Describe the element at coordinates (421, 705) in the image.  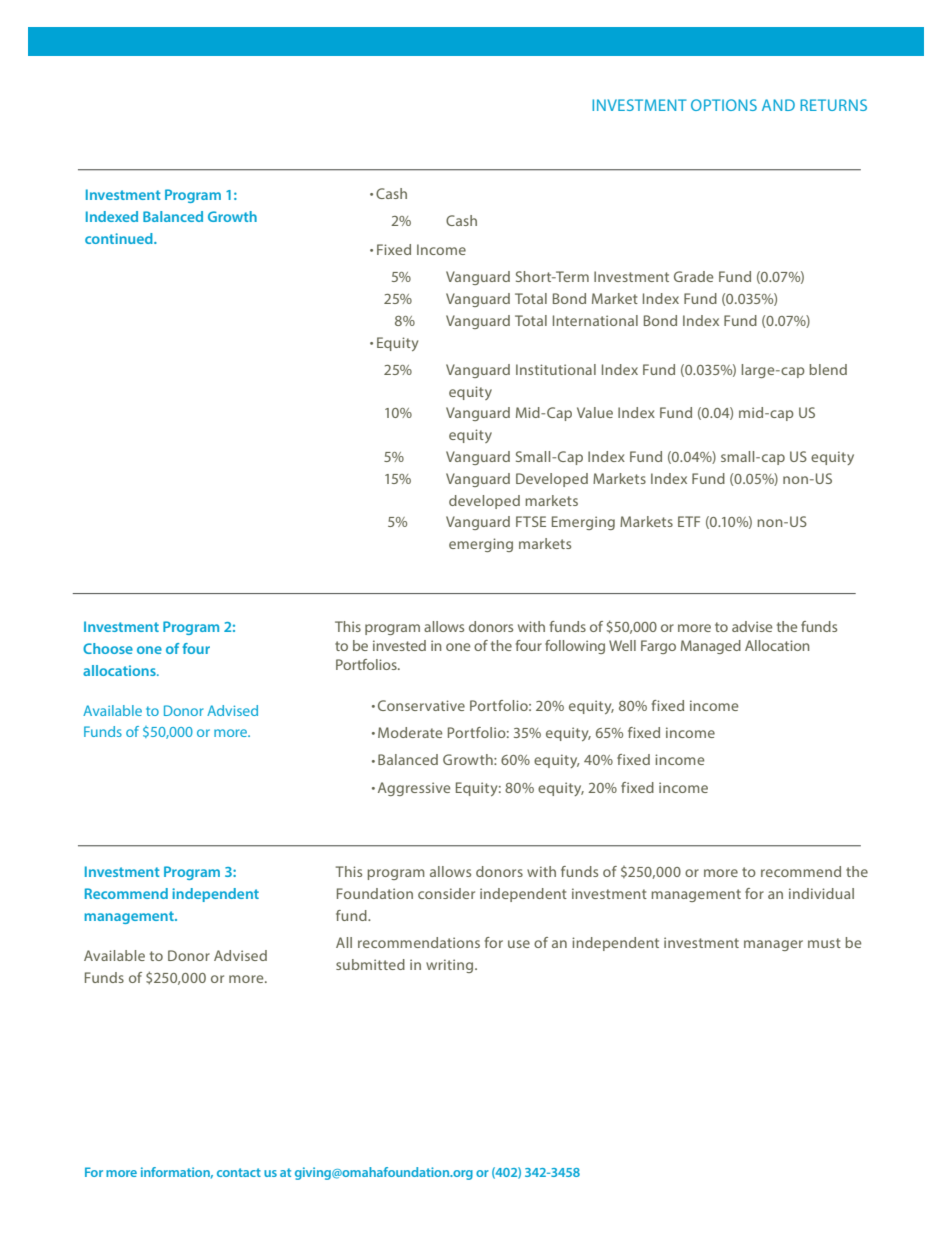
I see `Conservative` at that location.
